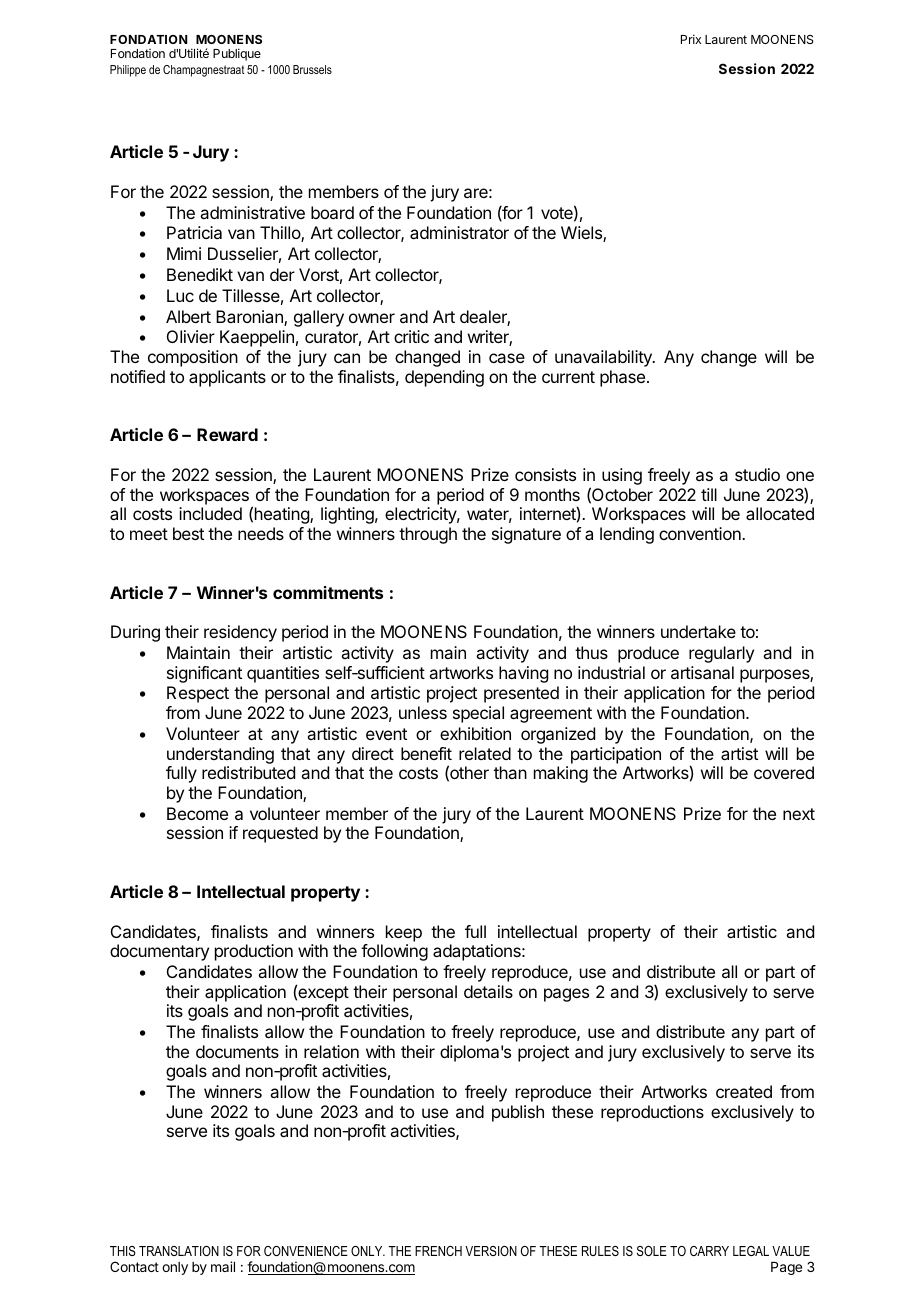  Describe the element at coordinates (691, 39) in the image. I see `Prix` at that location.
